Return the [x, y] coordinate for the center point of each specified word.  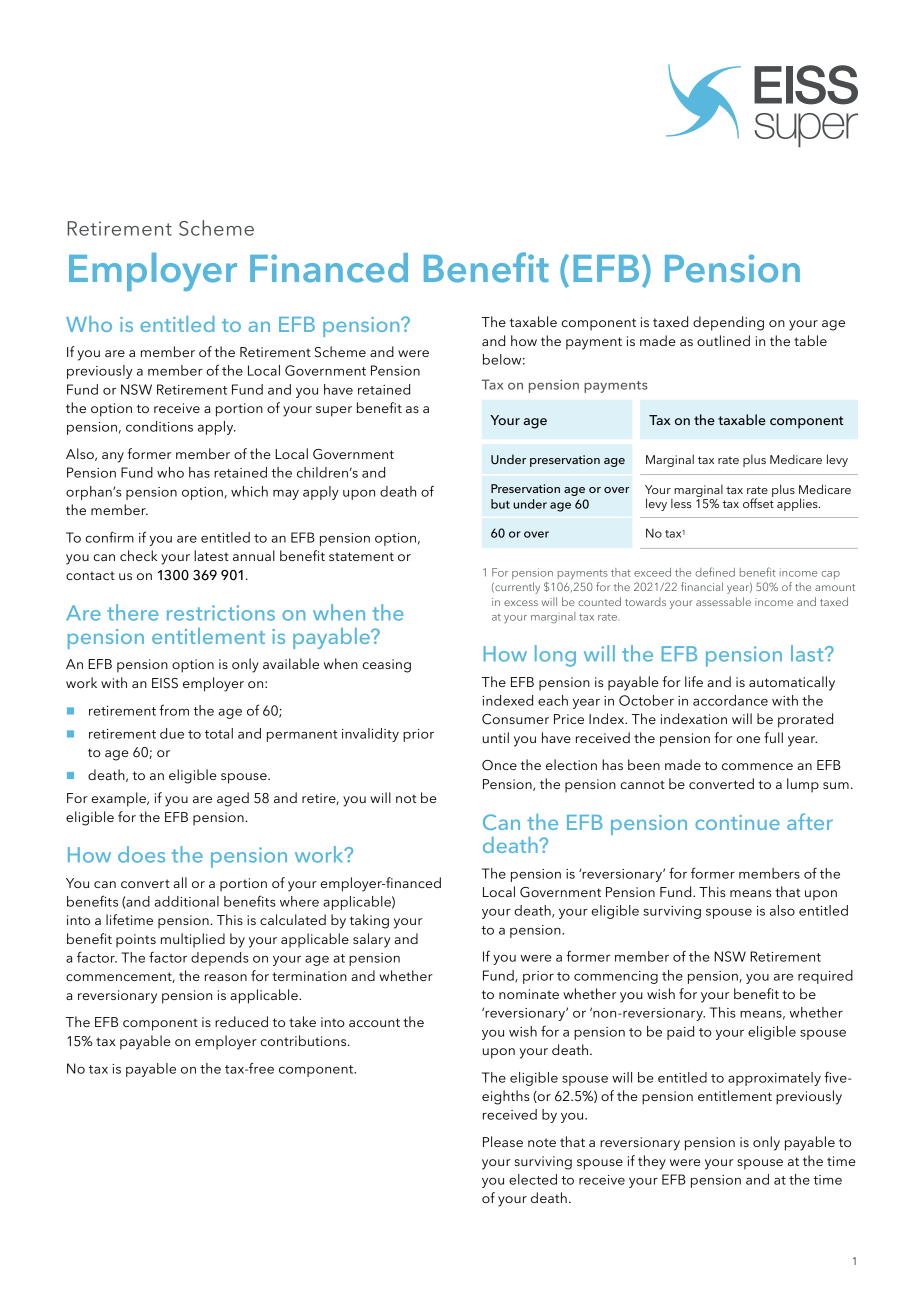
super [334, 411]
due [172, 733]
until [496, 737]
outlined [723, 340]
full [773, 737]
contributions [304, 1040]
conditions [159, 426]
